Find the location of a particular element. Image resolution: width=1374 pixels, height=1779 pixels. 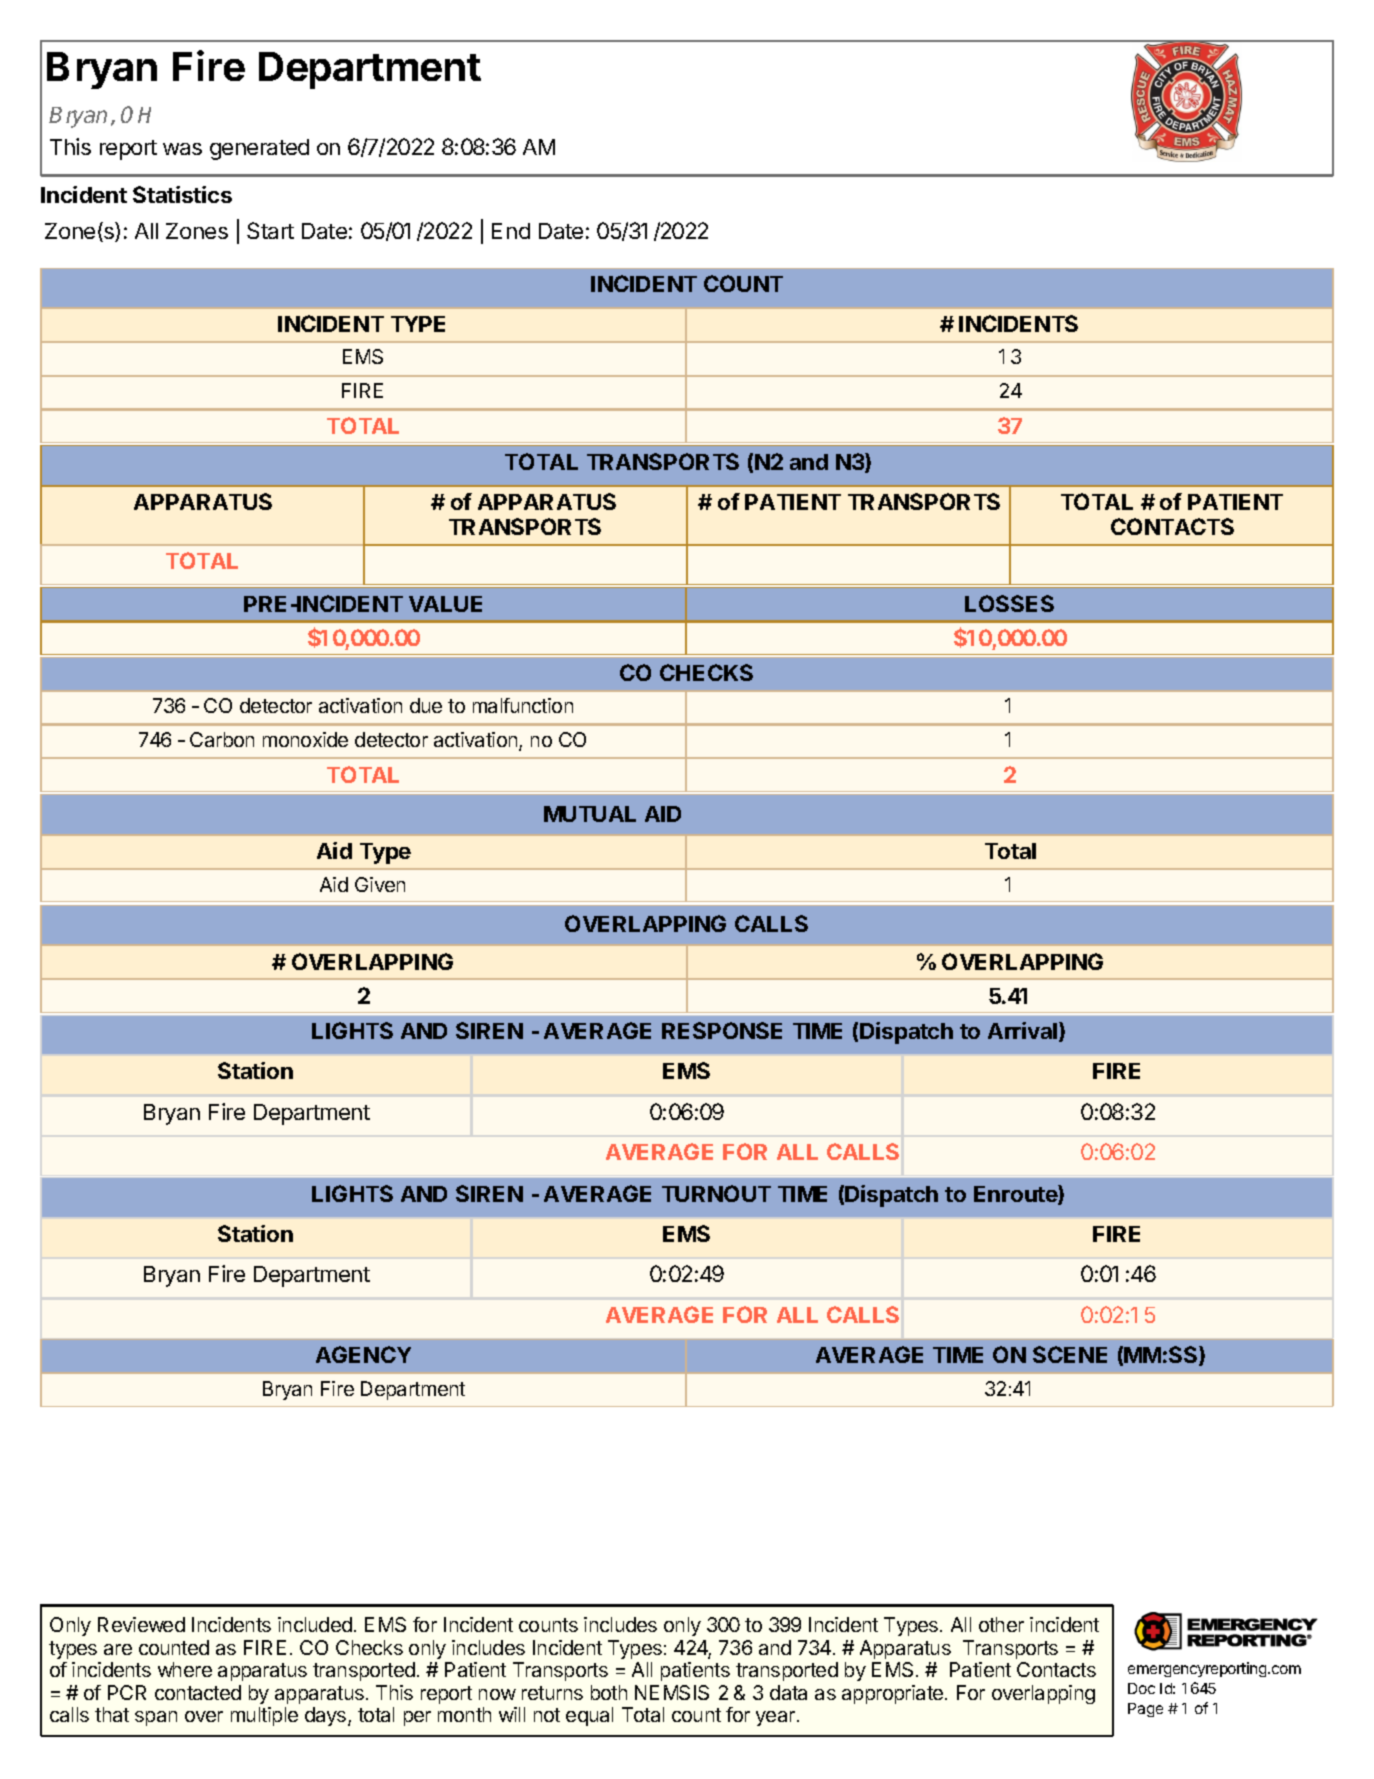

LOSSES is located at coordinates (1009, 603).
